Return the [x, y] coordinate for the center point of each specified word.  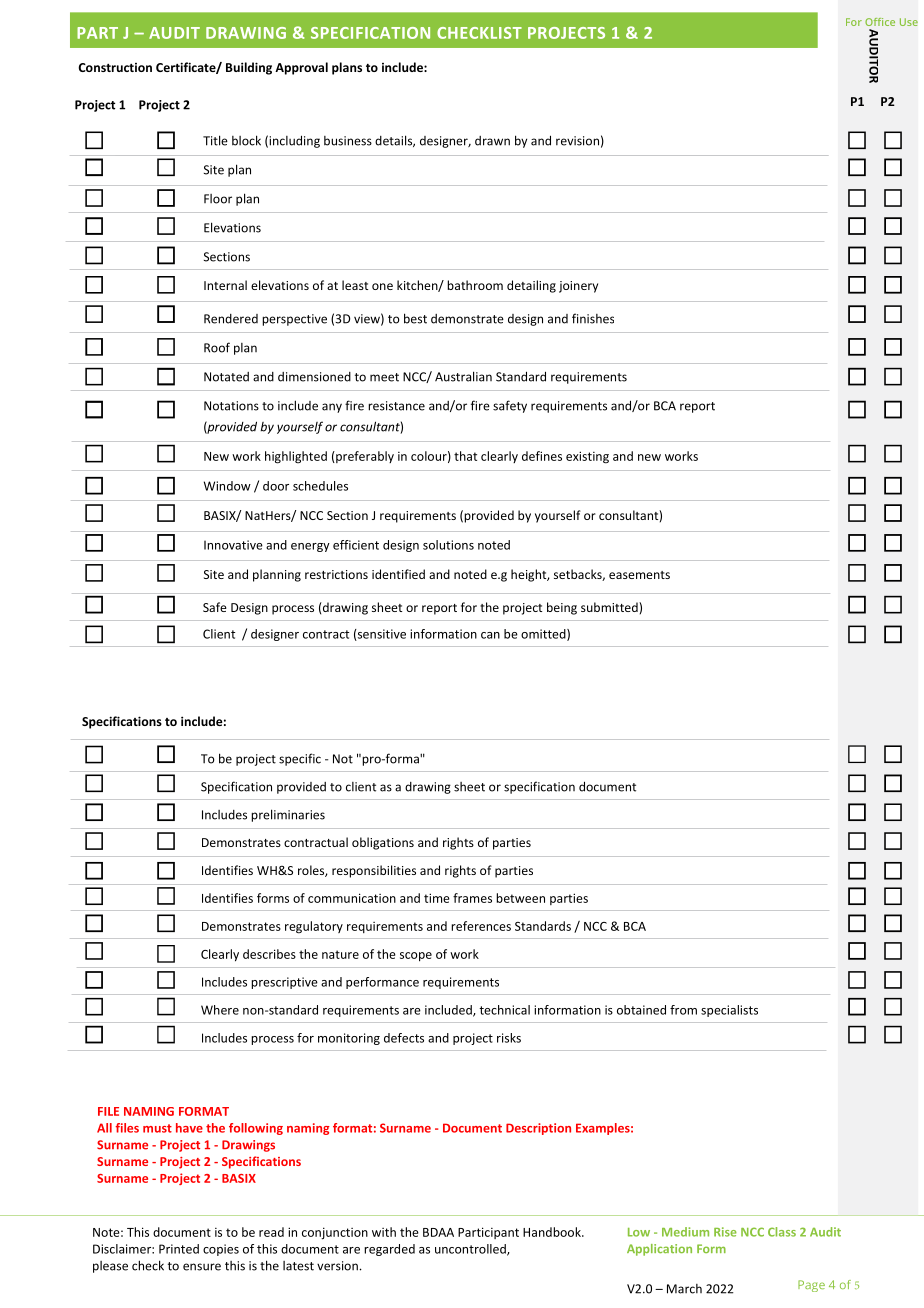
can [490, 635]
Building [249, 68]
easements [639, 575]
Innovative [233, 545]
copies [221, 1250]
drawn [492, 141]
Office [880, 22]
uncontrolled [471, 1250]
